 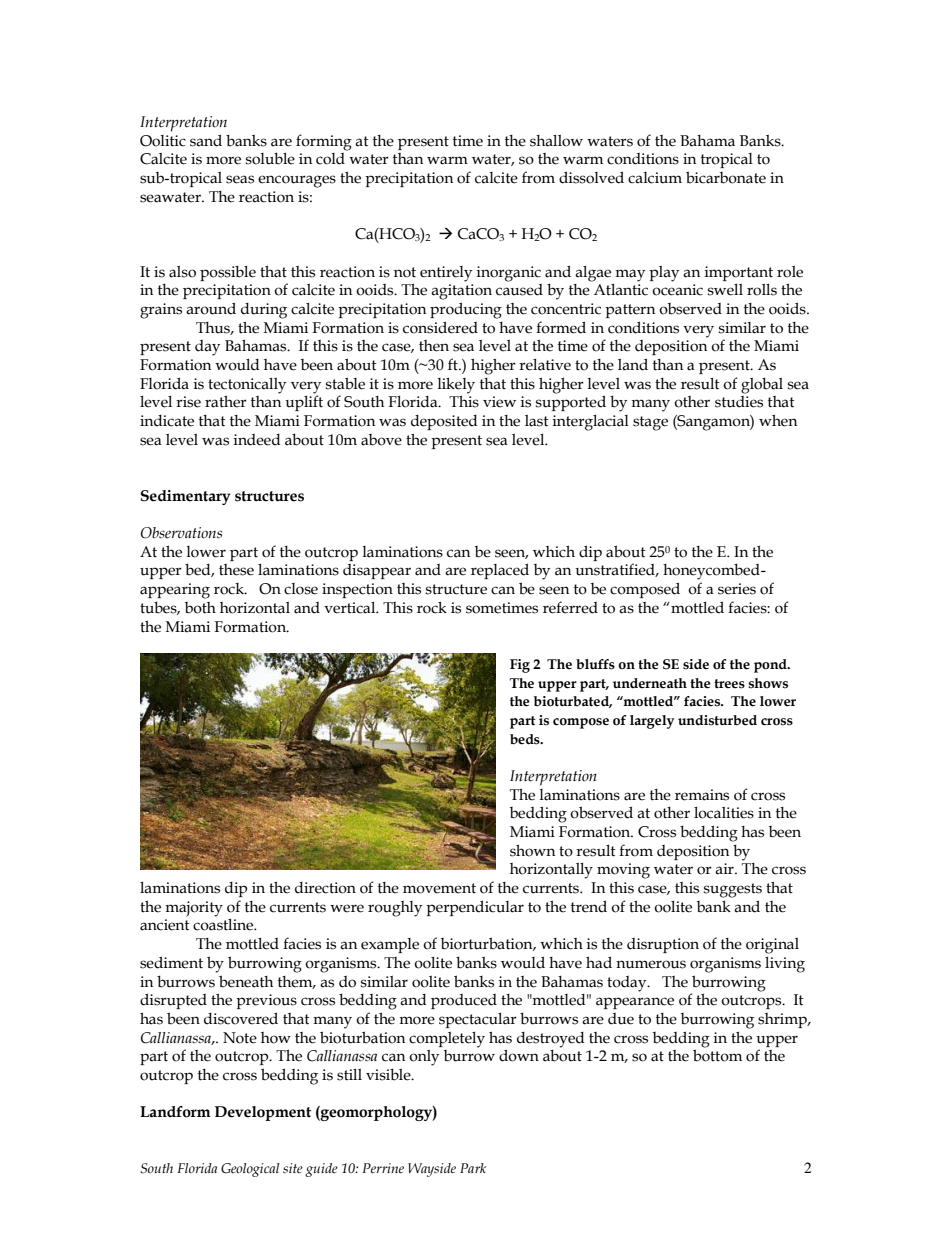 What do you see at coordinates (473, 1168) in the image?
I see `Park` at bounding box center [473, 1168].
